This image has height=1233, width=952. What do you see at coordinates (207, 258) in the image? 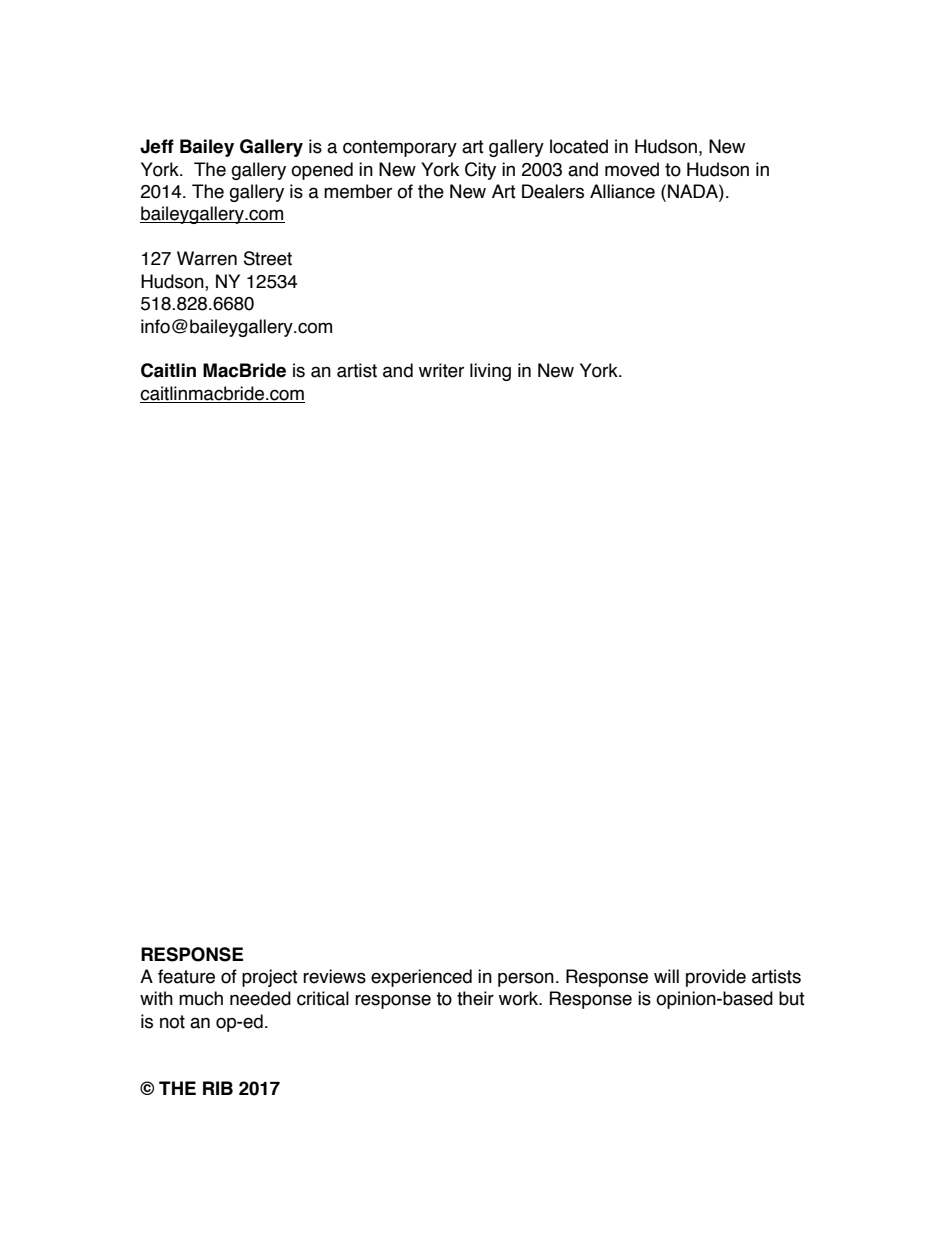
I see `Warren` at bounding box center [207, 258].
